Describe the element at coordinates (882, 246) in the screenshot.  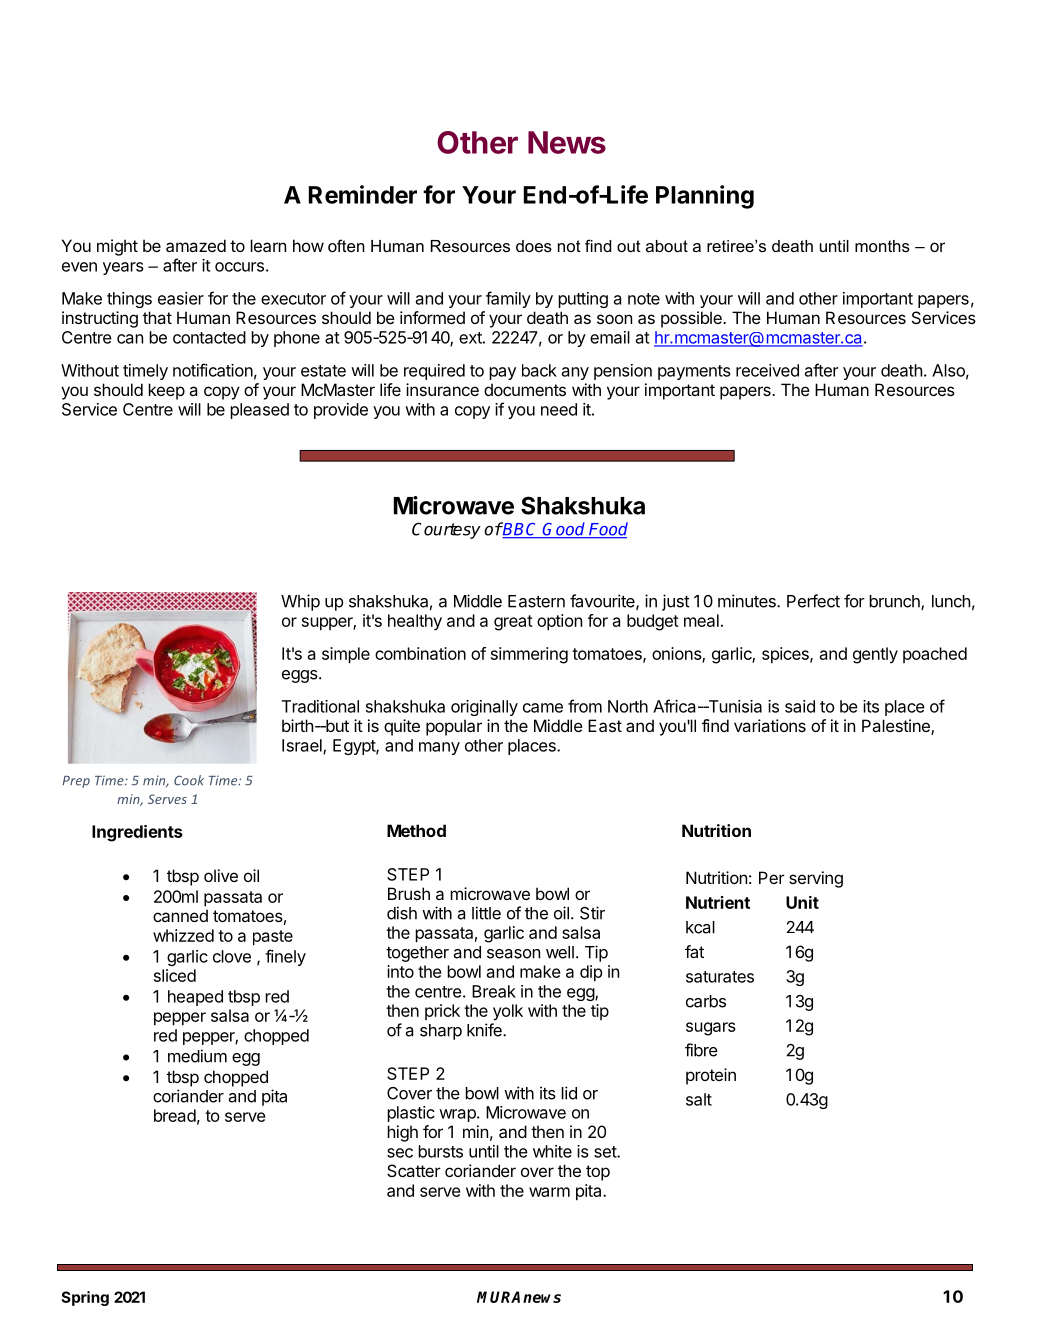
I see `months` at that location.
